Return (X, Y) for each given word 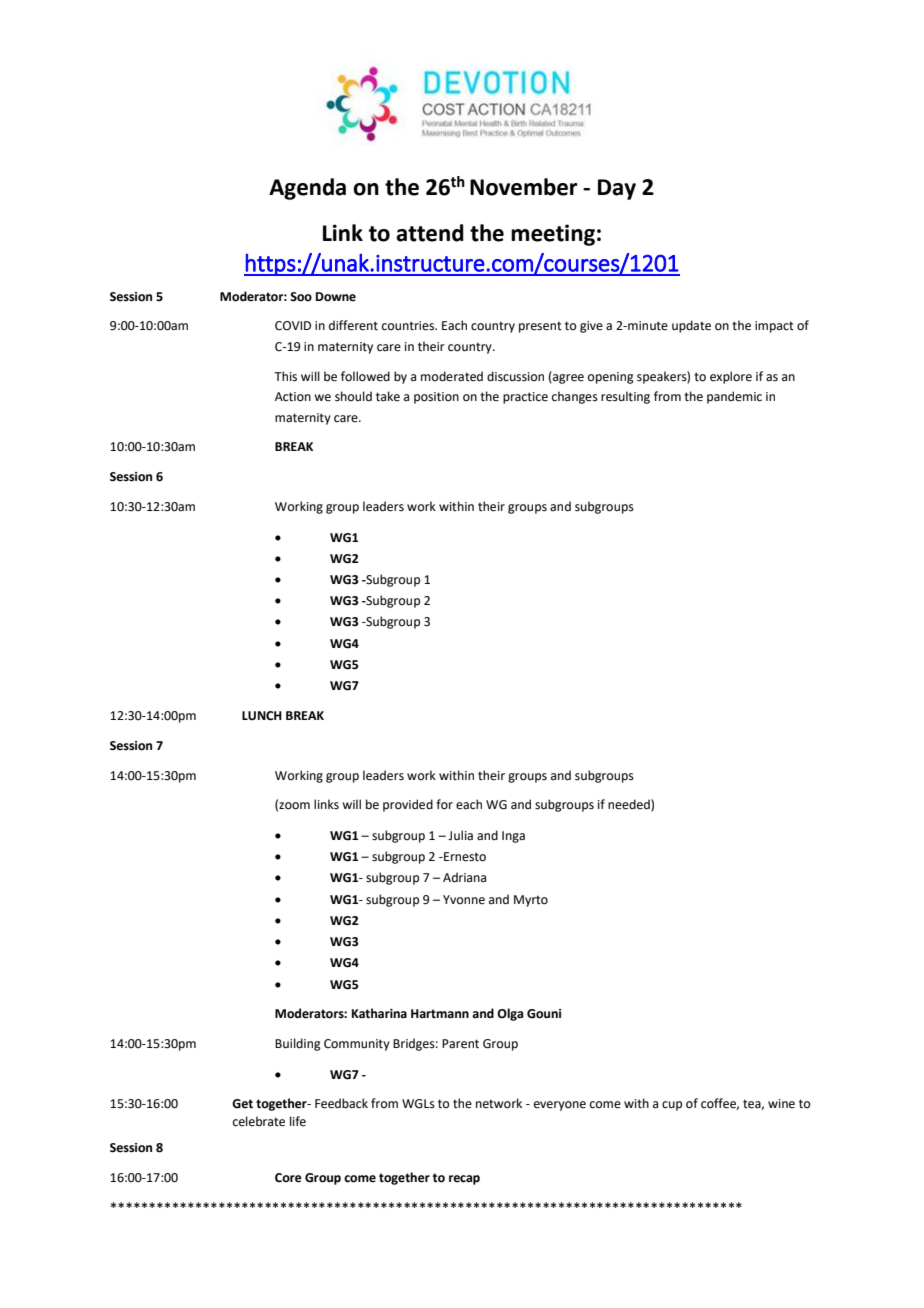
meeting (553, 235)
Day (617, 189)
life (298, 1121)
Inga (513, 837)
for (444, 804)
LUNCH (262, 716)
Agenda (307, 189)
